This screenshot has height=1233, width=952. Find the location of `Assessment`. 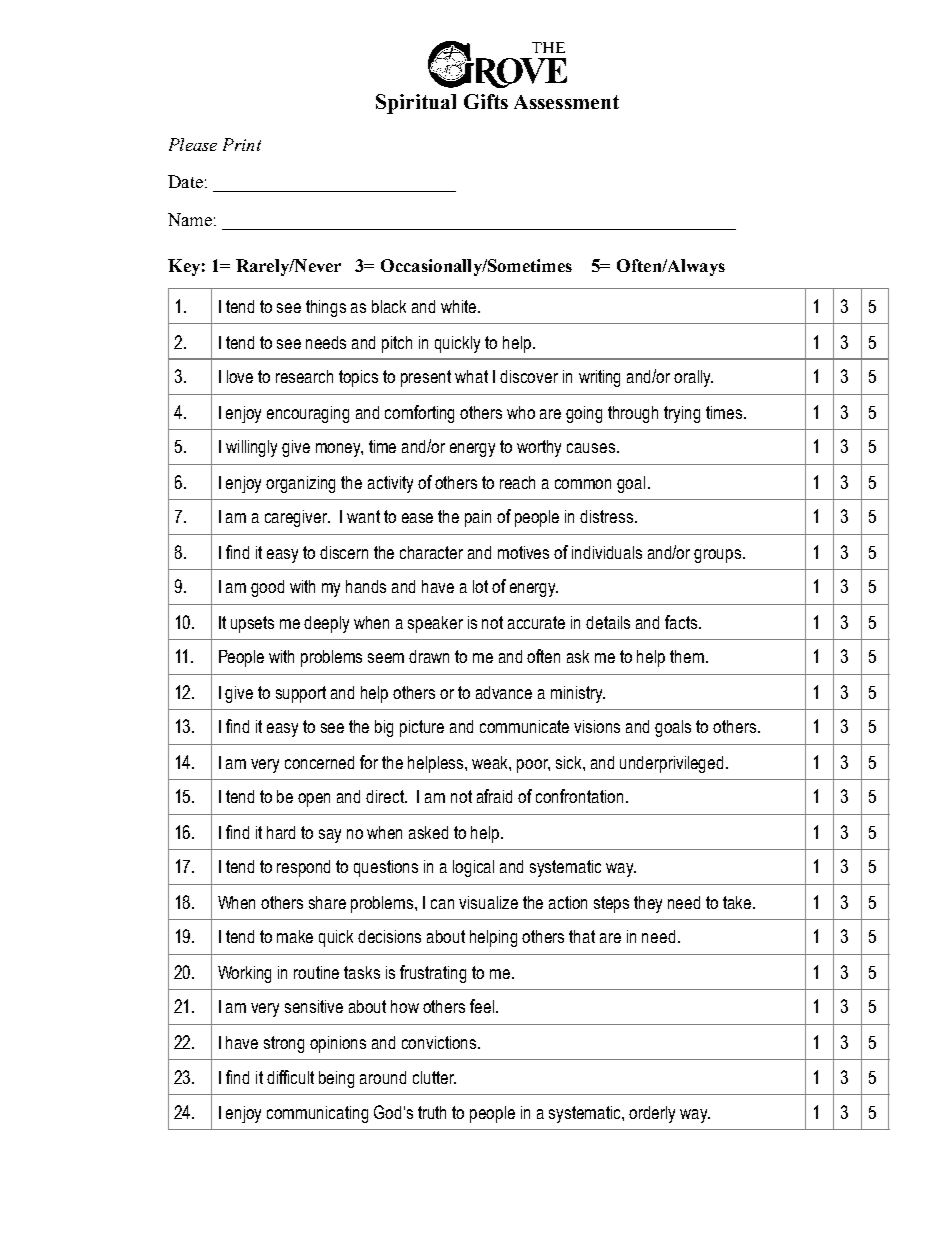

Assessment is located at coordinates (566, 102).
